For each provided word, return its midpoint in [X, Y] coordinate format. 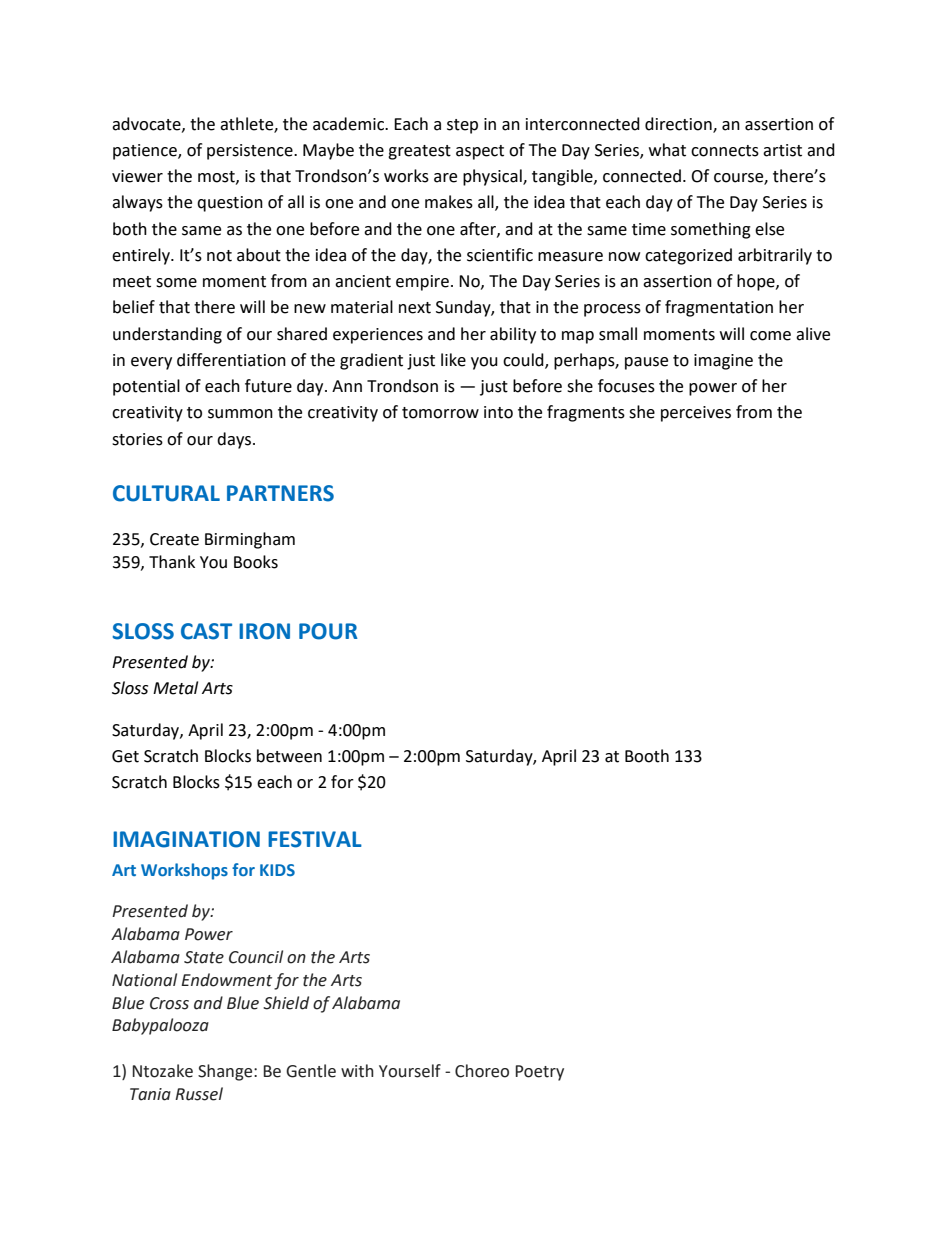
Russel [199, 1094]
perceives [696, 414]
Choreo [482, 1071]
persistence [251, 152]
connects [725, 151]
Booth [647, 756]
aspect [480, 152]
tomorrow [440, 413]
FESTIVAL [315, 839]
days [235, 440]
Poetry [539, 1073]
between [289, 756]
